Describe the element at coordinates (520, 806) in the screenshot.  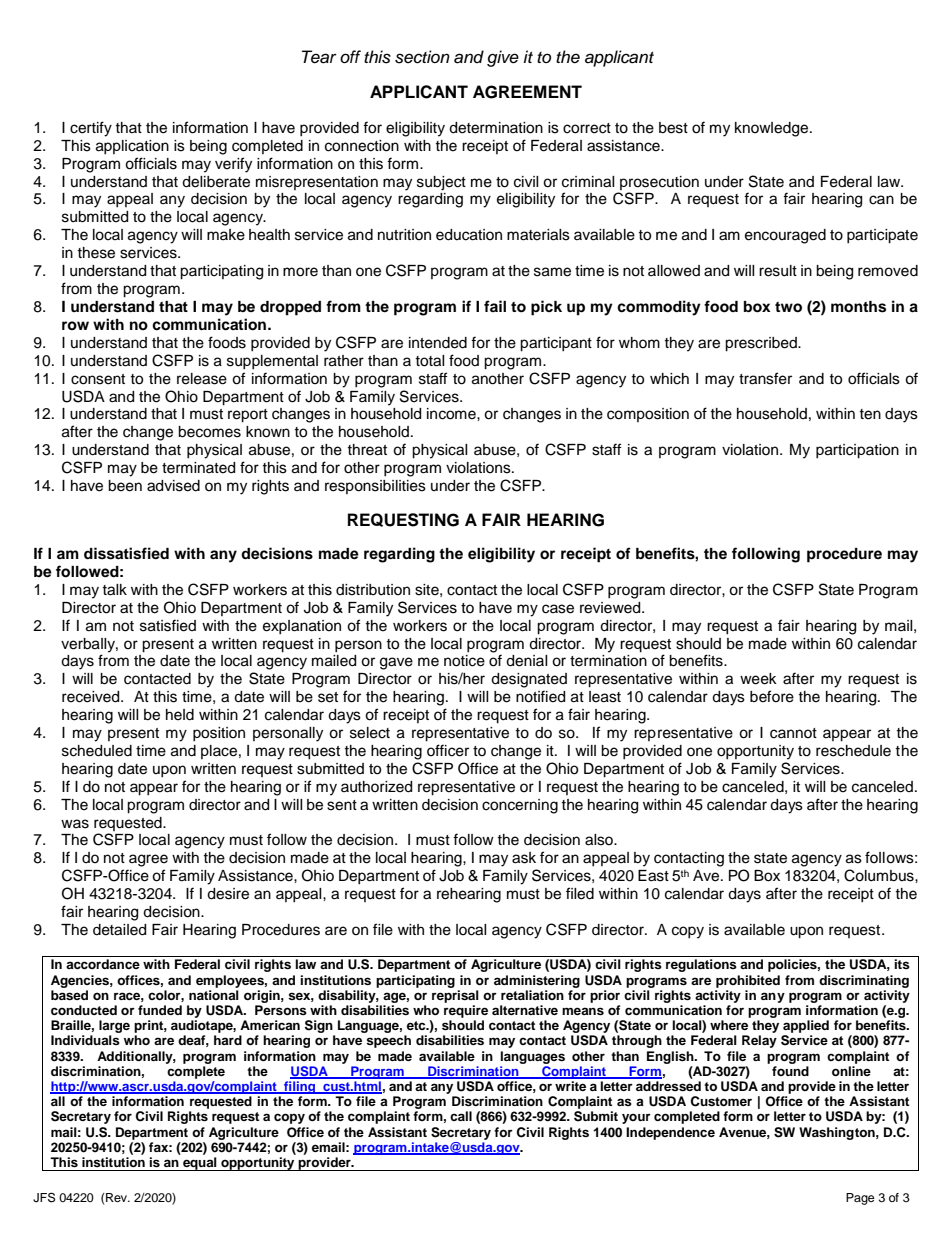
I see `concerning` at that location.
